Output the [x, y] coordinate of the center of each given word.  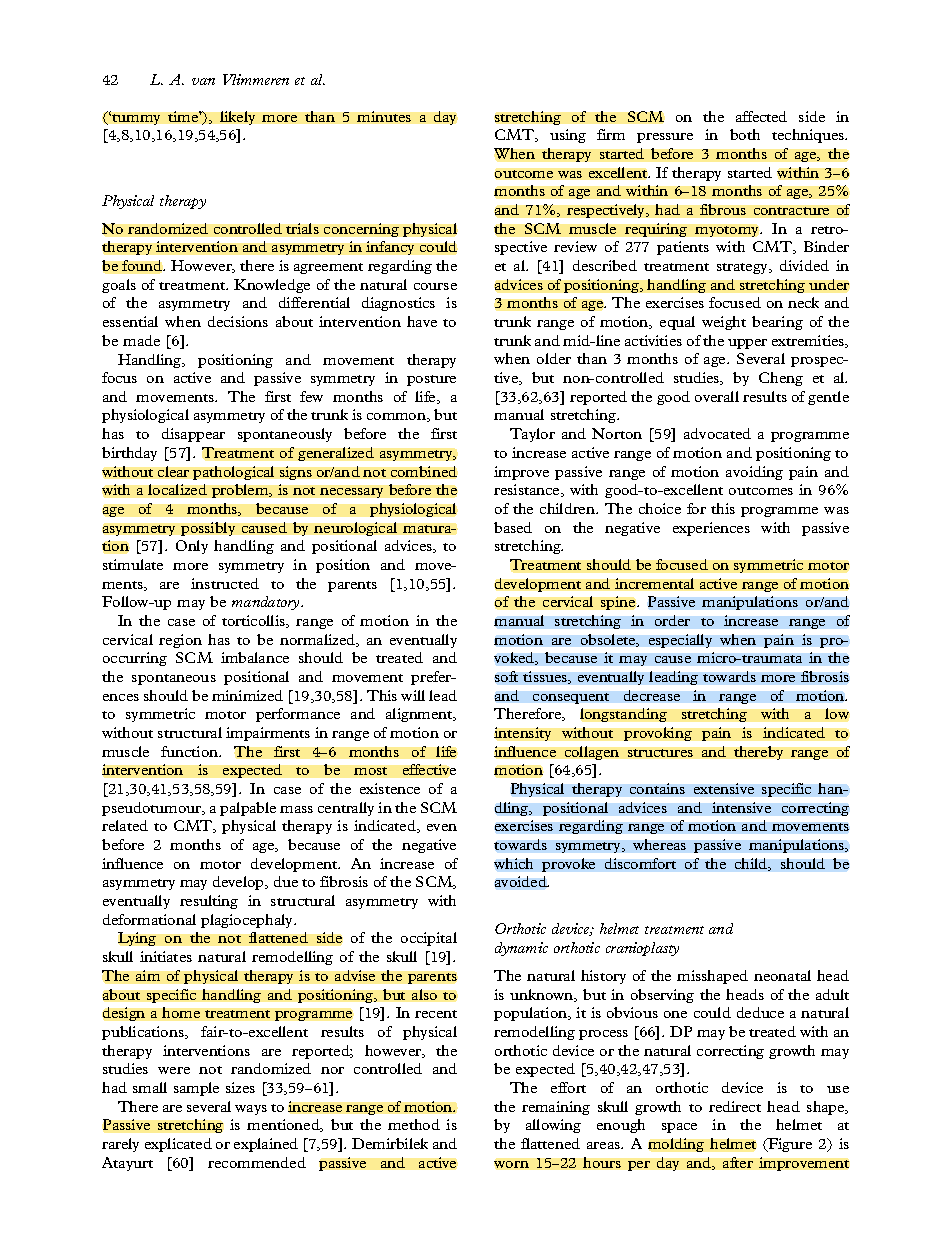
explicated [178, 1145]
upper [747, 344]
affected [761, 116]
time [184, 116]
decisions [238, 321]
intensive [741, 807]
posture [431, 380]
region [180, 641]
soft [506, 676]
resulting [209, 902]
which [513, 863]
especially [680, 641]
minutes [384, 116]
